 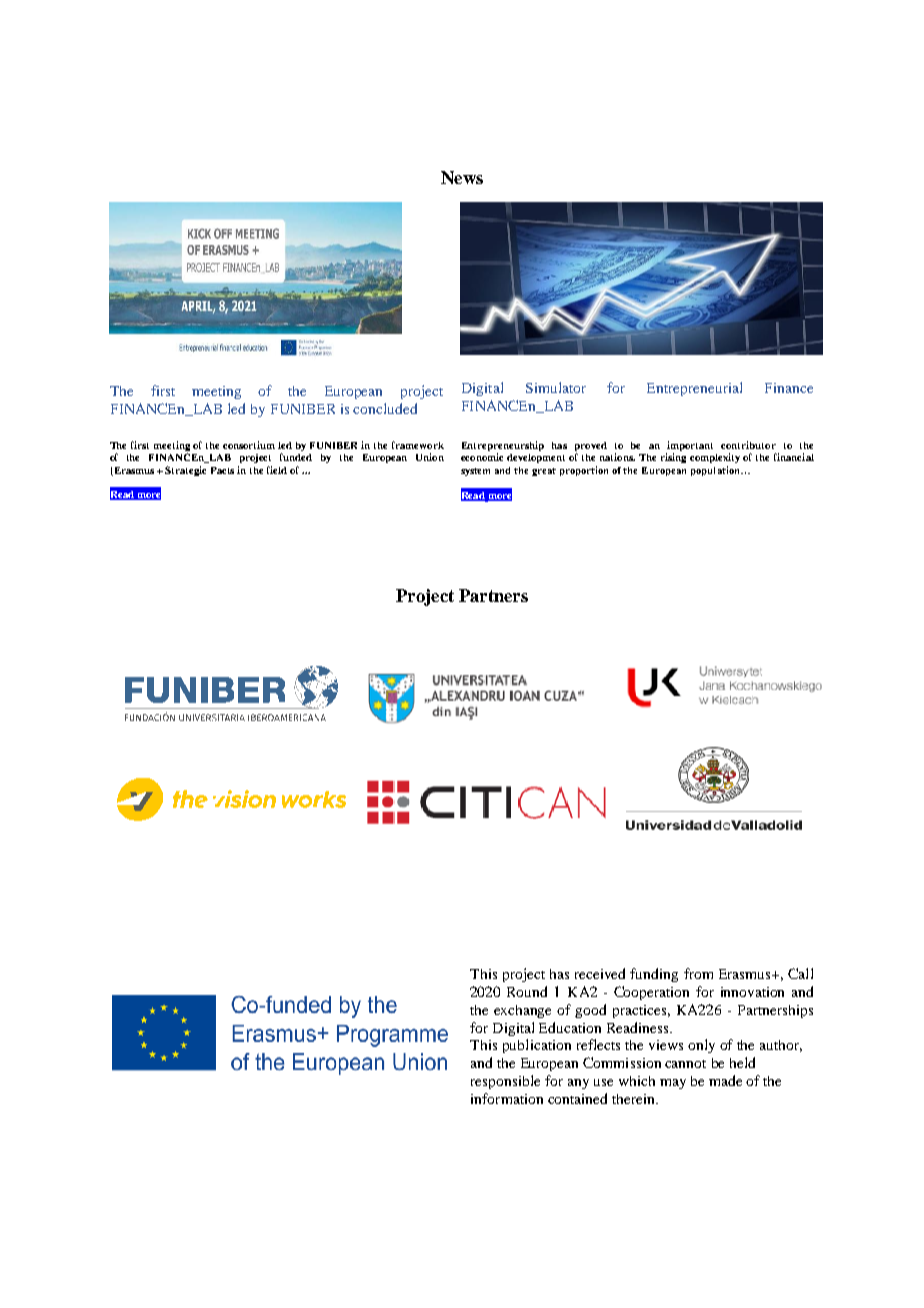 What do you see at coordinates (277, 470) in the screenshot?
I see `field` at bounding box center [277, 470].
